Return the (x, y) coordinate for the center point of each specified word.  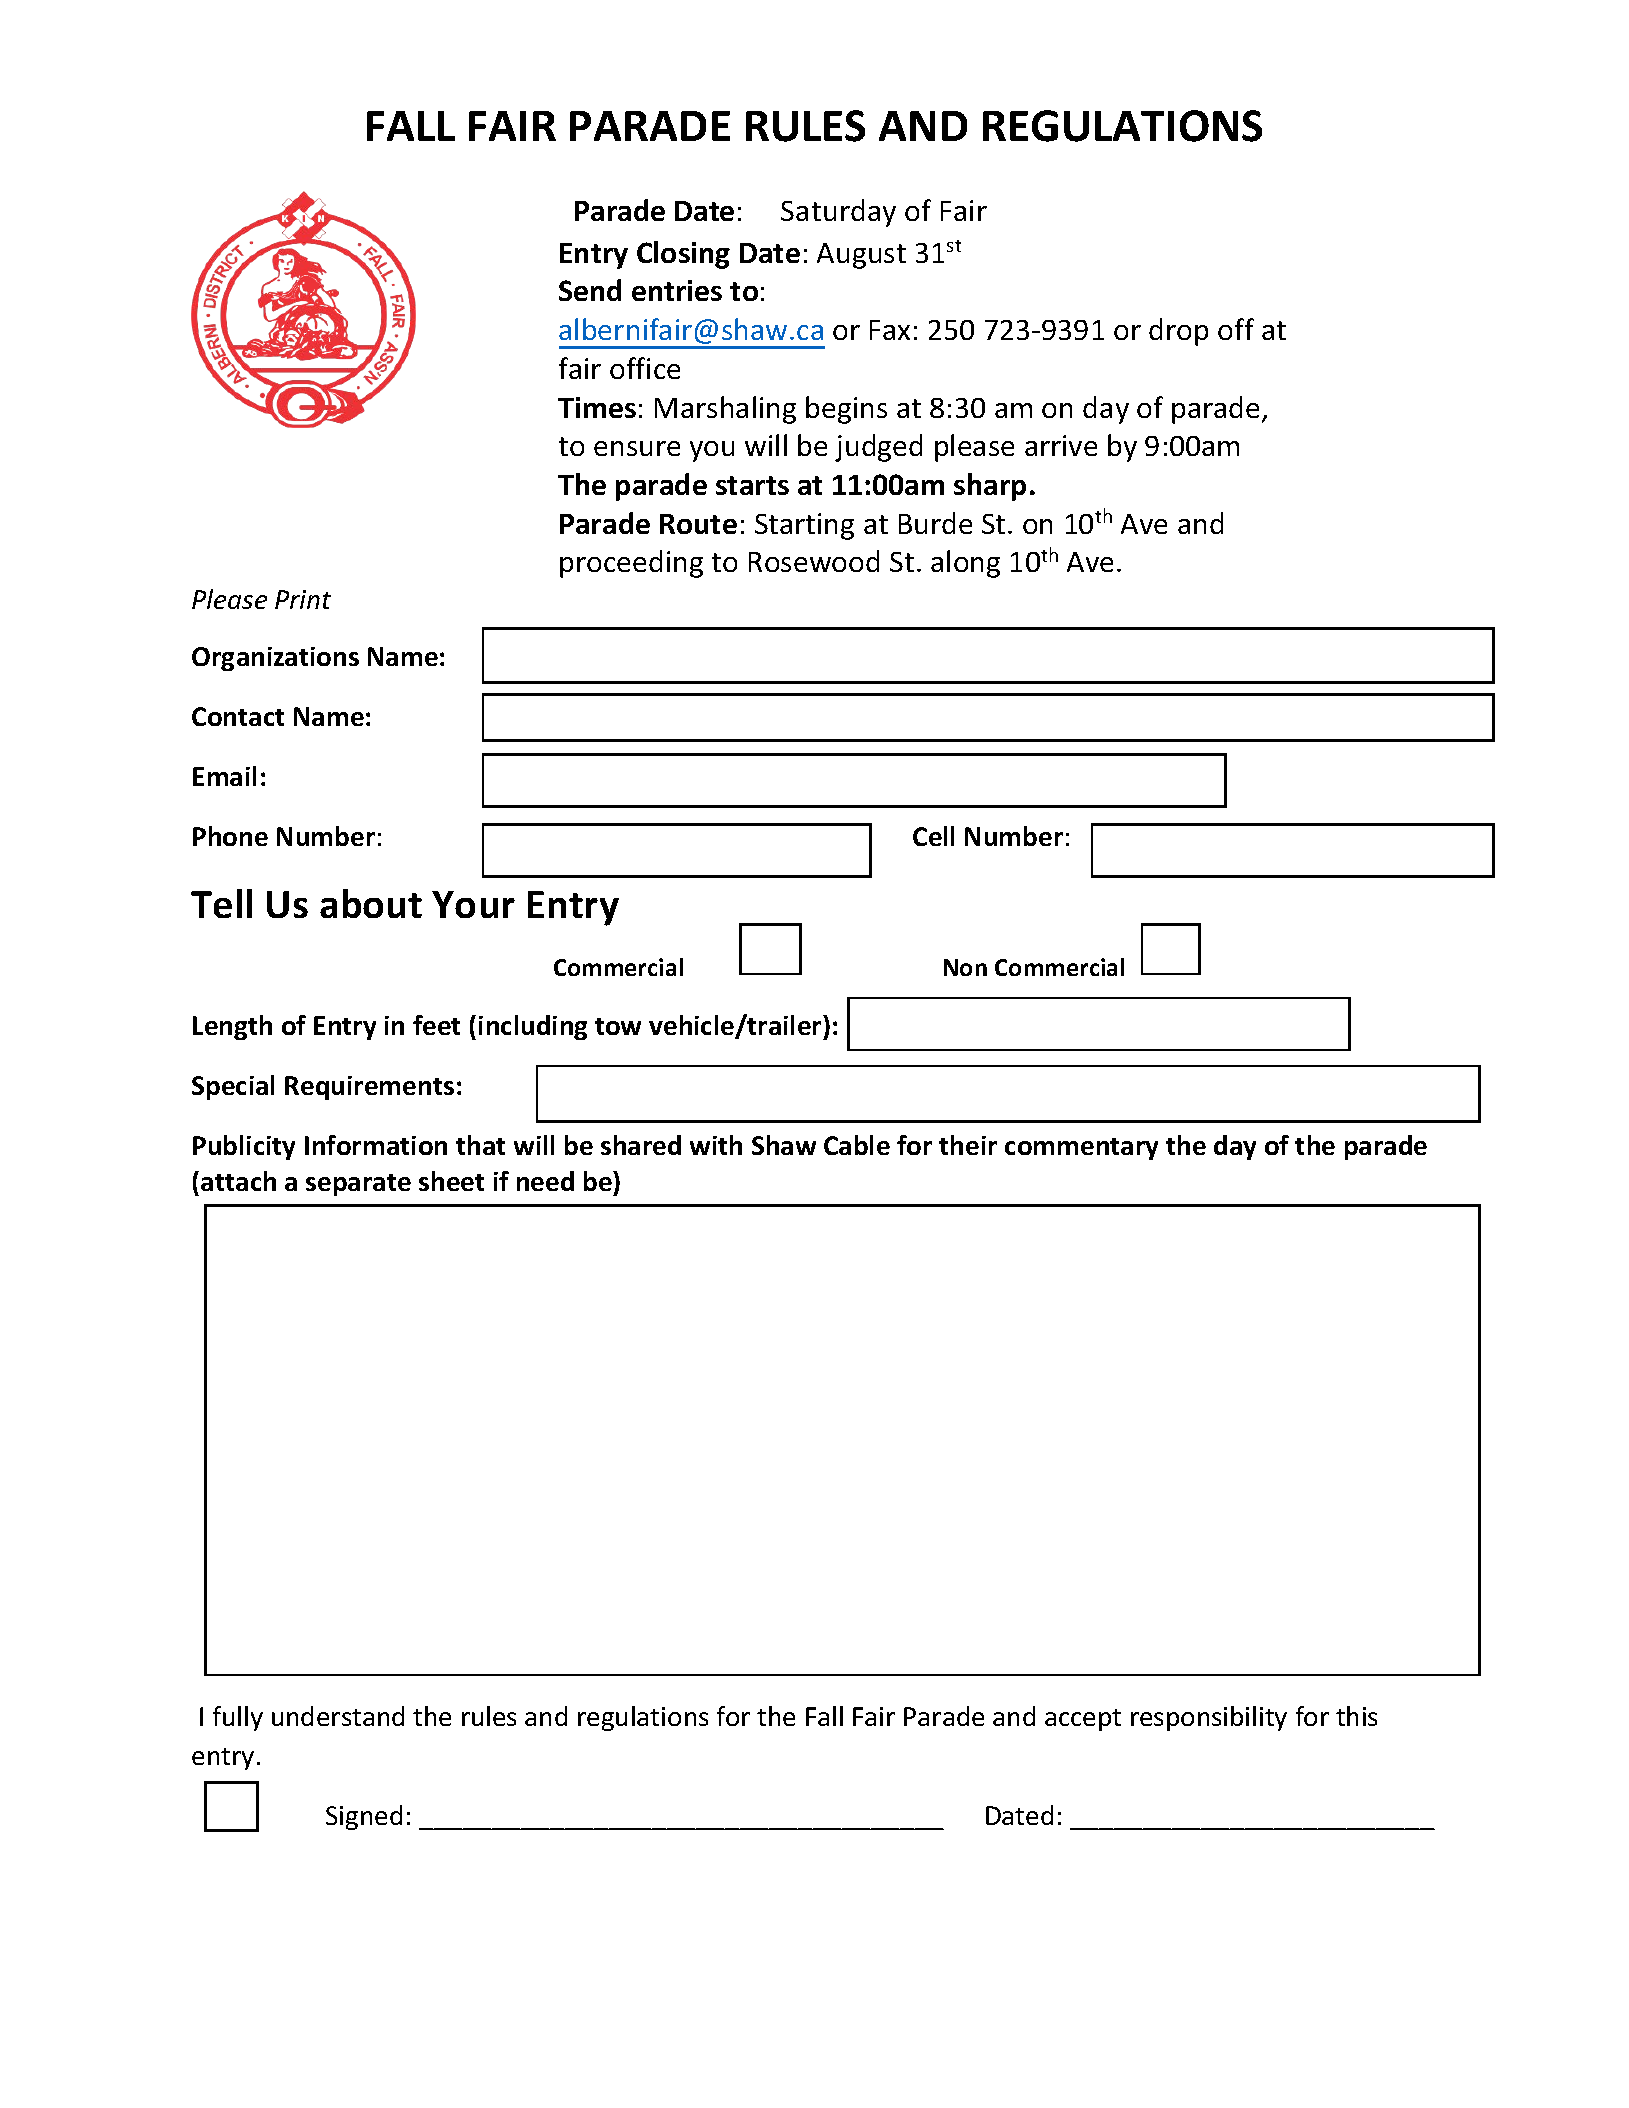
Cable (857, 1145)
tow (618, 1026)
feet (436, 1025)
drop (1178, 332)
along (965, 564)
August (861, 256)
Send (590, 290)
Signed (364, 1817)
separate (358, 1185)
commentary (1081, 1149)
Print (303, 599)
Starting (804, 526)
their (968, 1145)
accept (1083, 1720)
